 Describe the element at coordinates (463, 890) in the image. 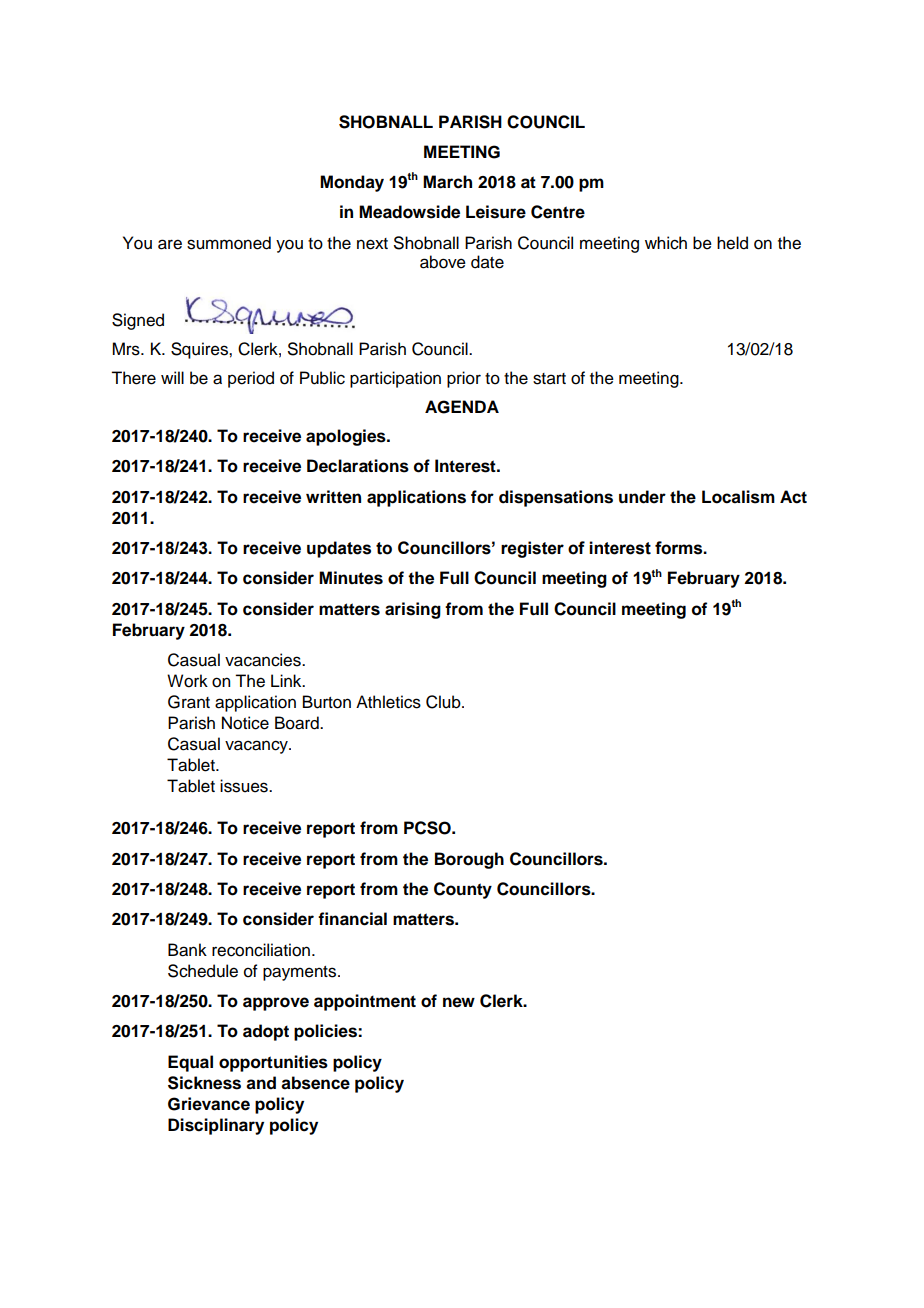

I see `County` at that location.
